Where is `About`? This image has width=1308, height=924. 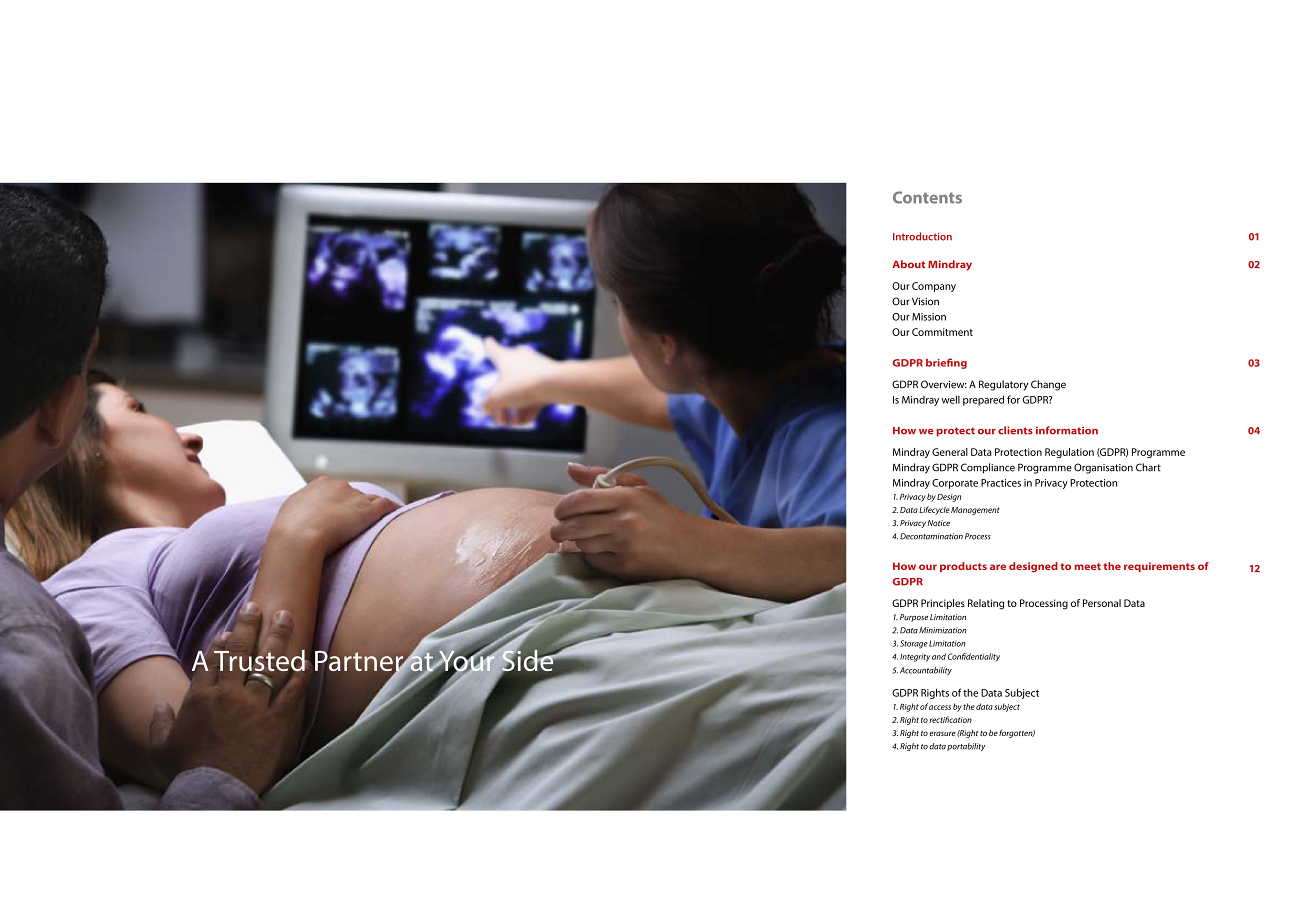 About is located at coordinates (908, 264).
